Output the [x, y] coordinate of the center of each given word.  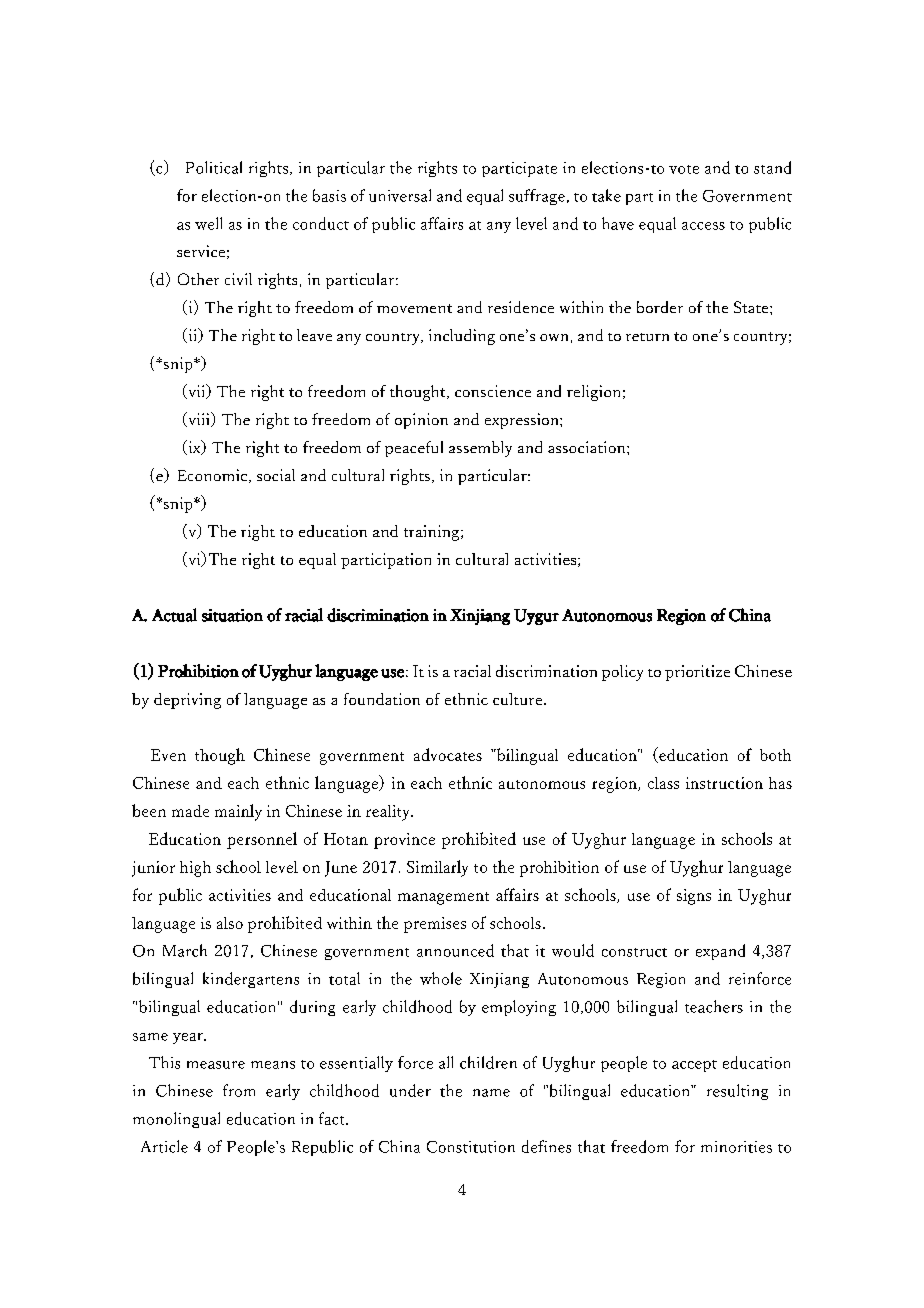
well [208, 223]
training [433, 533]
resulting [737, 1092]
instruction [724, 783]
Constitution [471, 1147]
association [588, 447]
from [239, 1090]
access [703, 226]
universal [400, 195]
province [404, 841]
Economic [214, 476]
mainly [238, 812]
